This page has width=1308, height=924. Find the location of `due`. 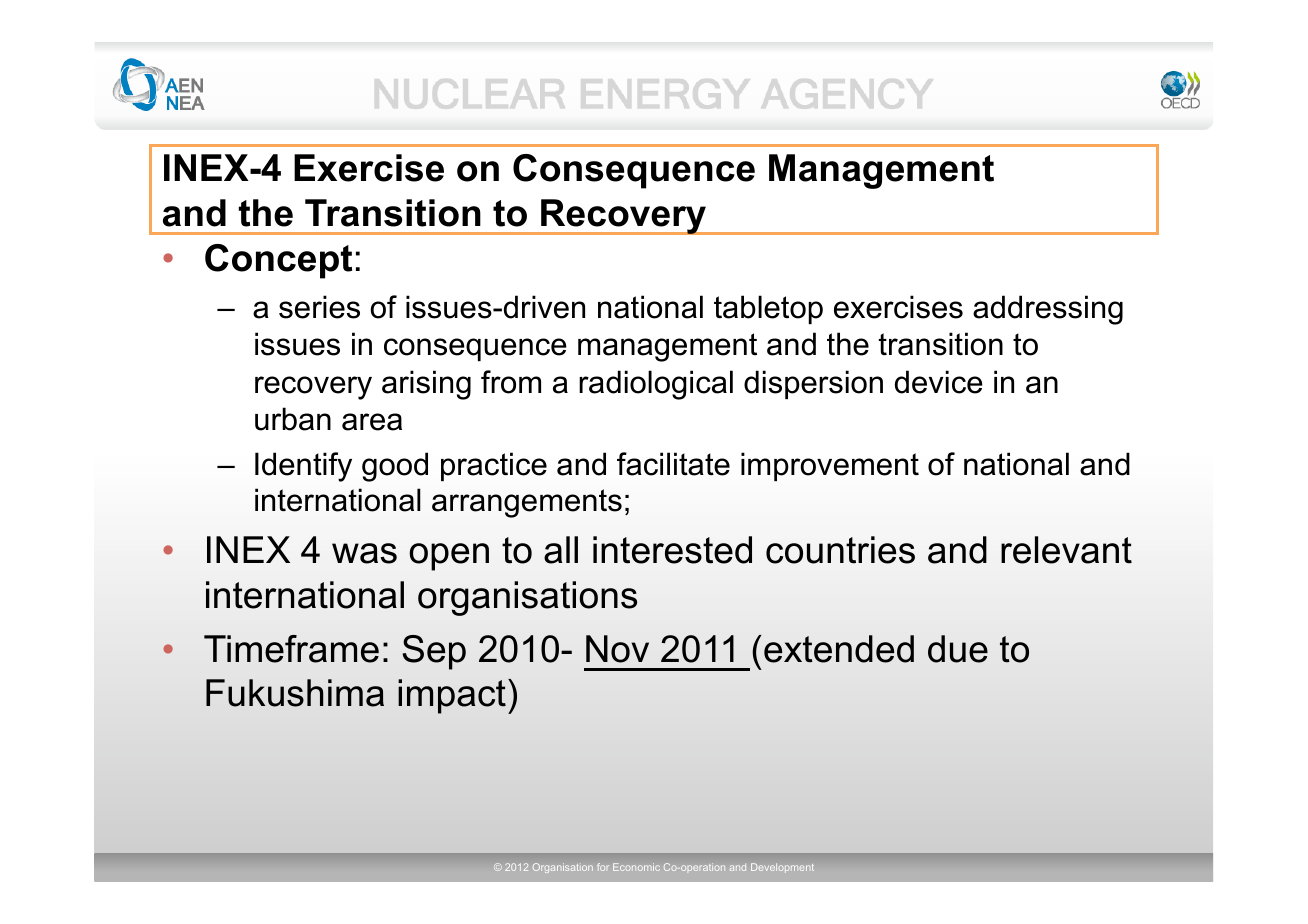

due is located at coordinates (958, 649).
